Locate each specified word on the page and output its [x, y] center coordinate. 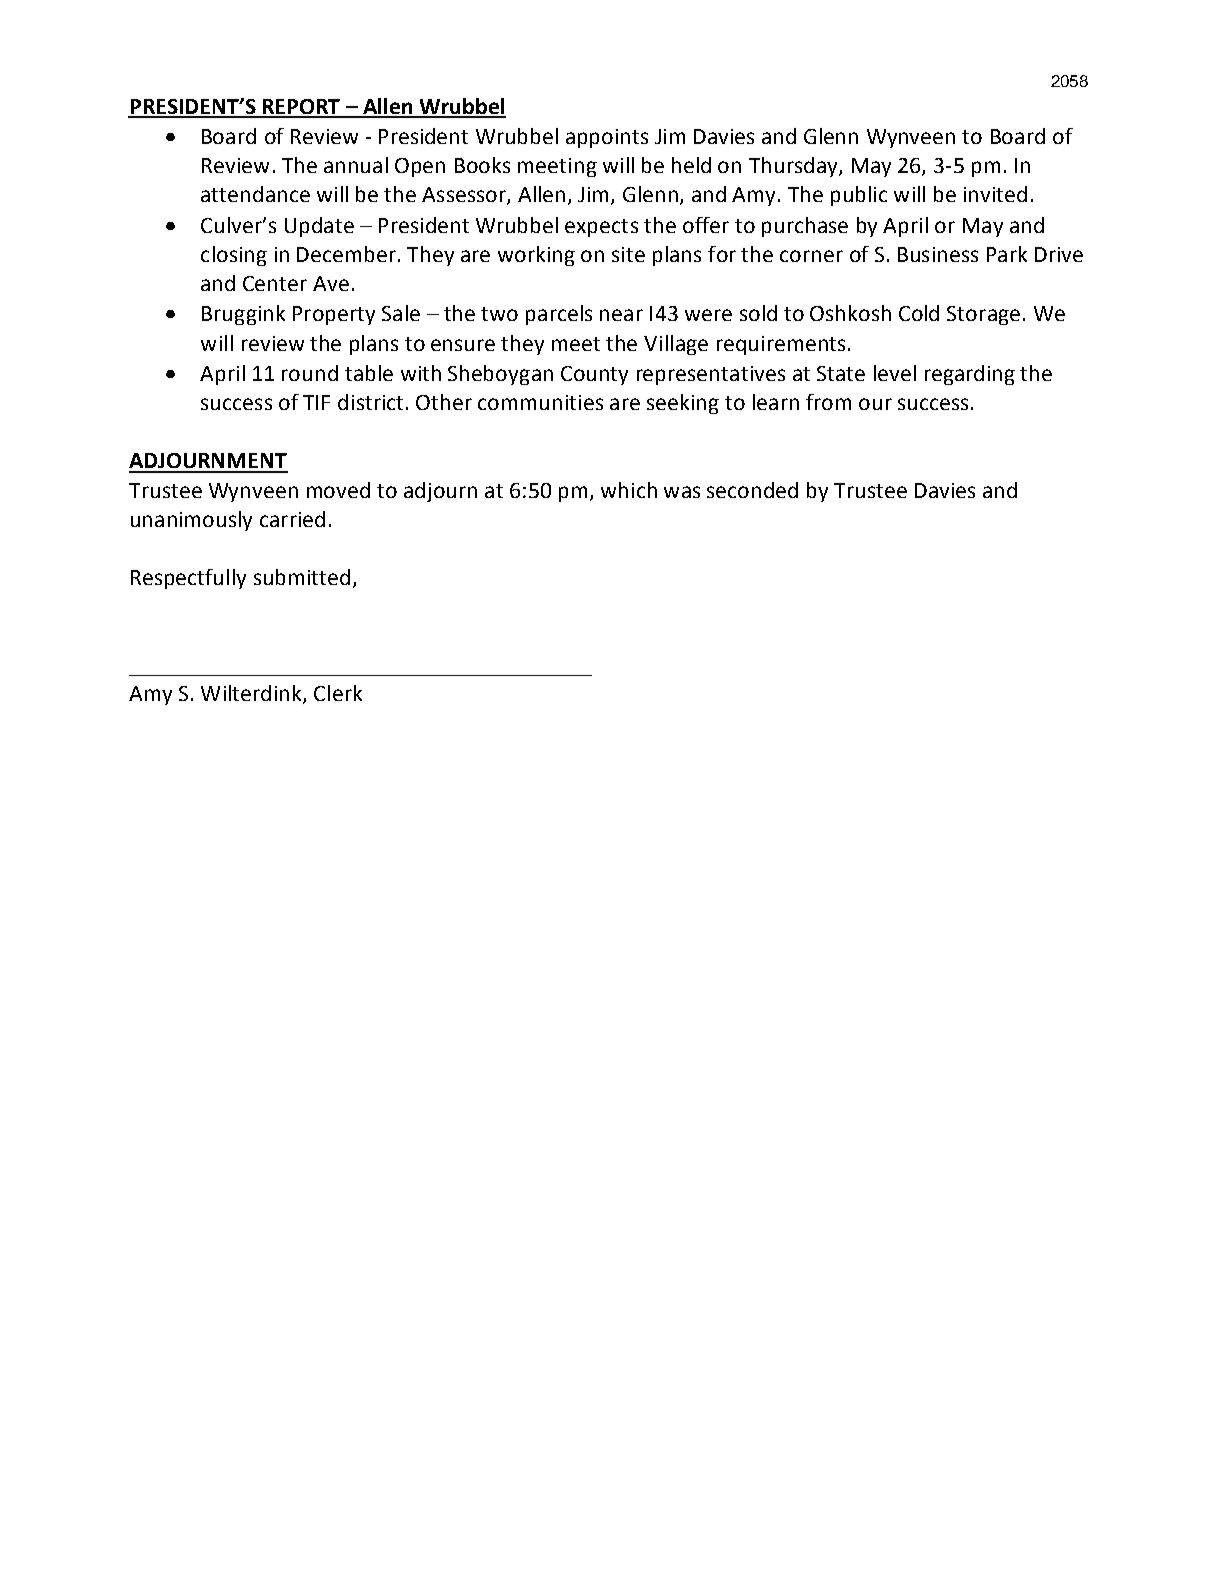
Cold [919, 313]
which [629, 490]
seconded [752, 490]
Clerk [338, 693]
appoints [607, 138]
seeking [683, 404]
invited [995, 194]
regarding [970, 375]
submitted [302, 577]
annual [356, 165]
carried [292, 519]
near [621, 315]
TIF [316, 402]
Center [275, 283]
